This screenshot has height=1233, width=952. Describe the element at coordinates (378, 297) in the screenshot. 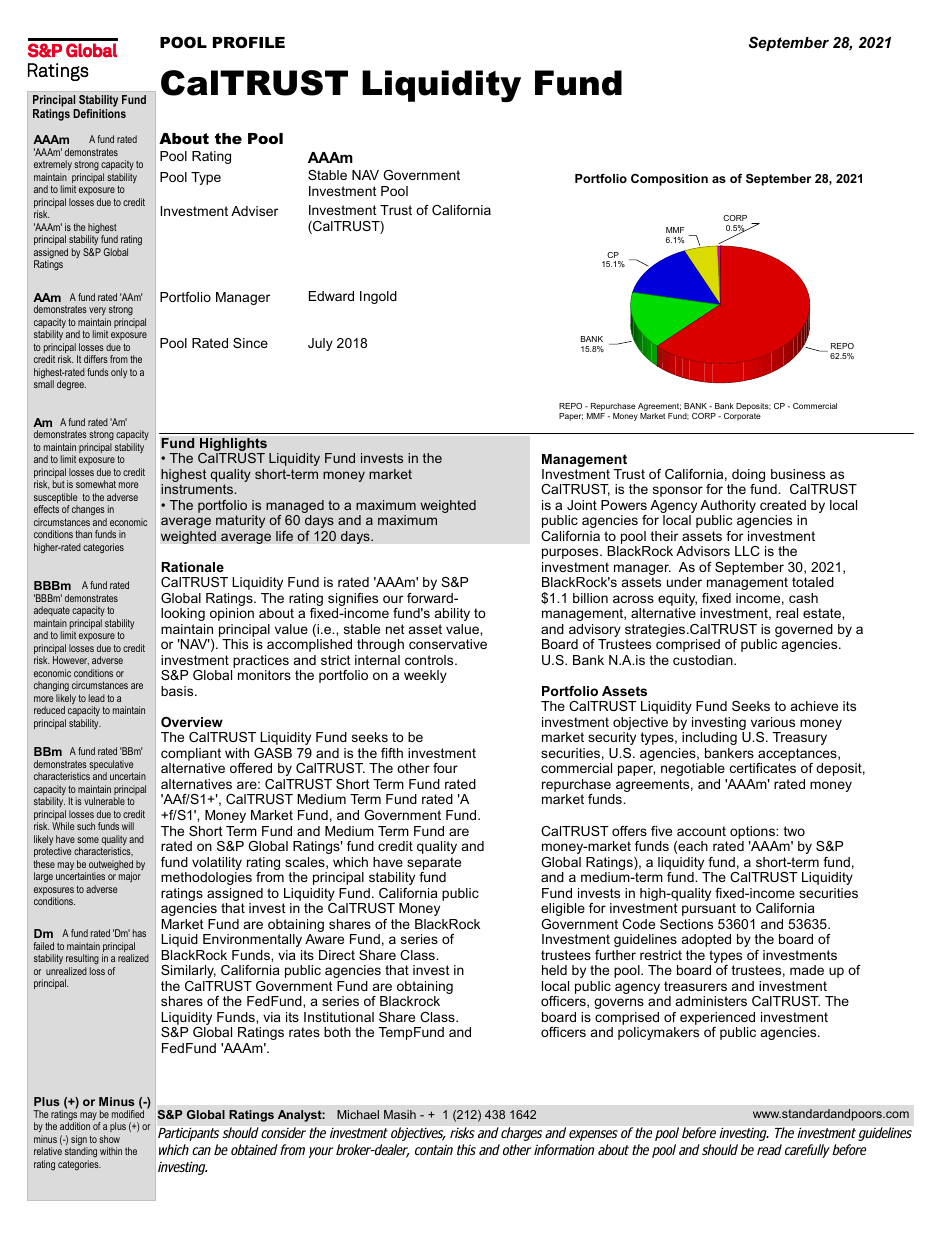

I see `Ingold` at that location.
